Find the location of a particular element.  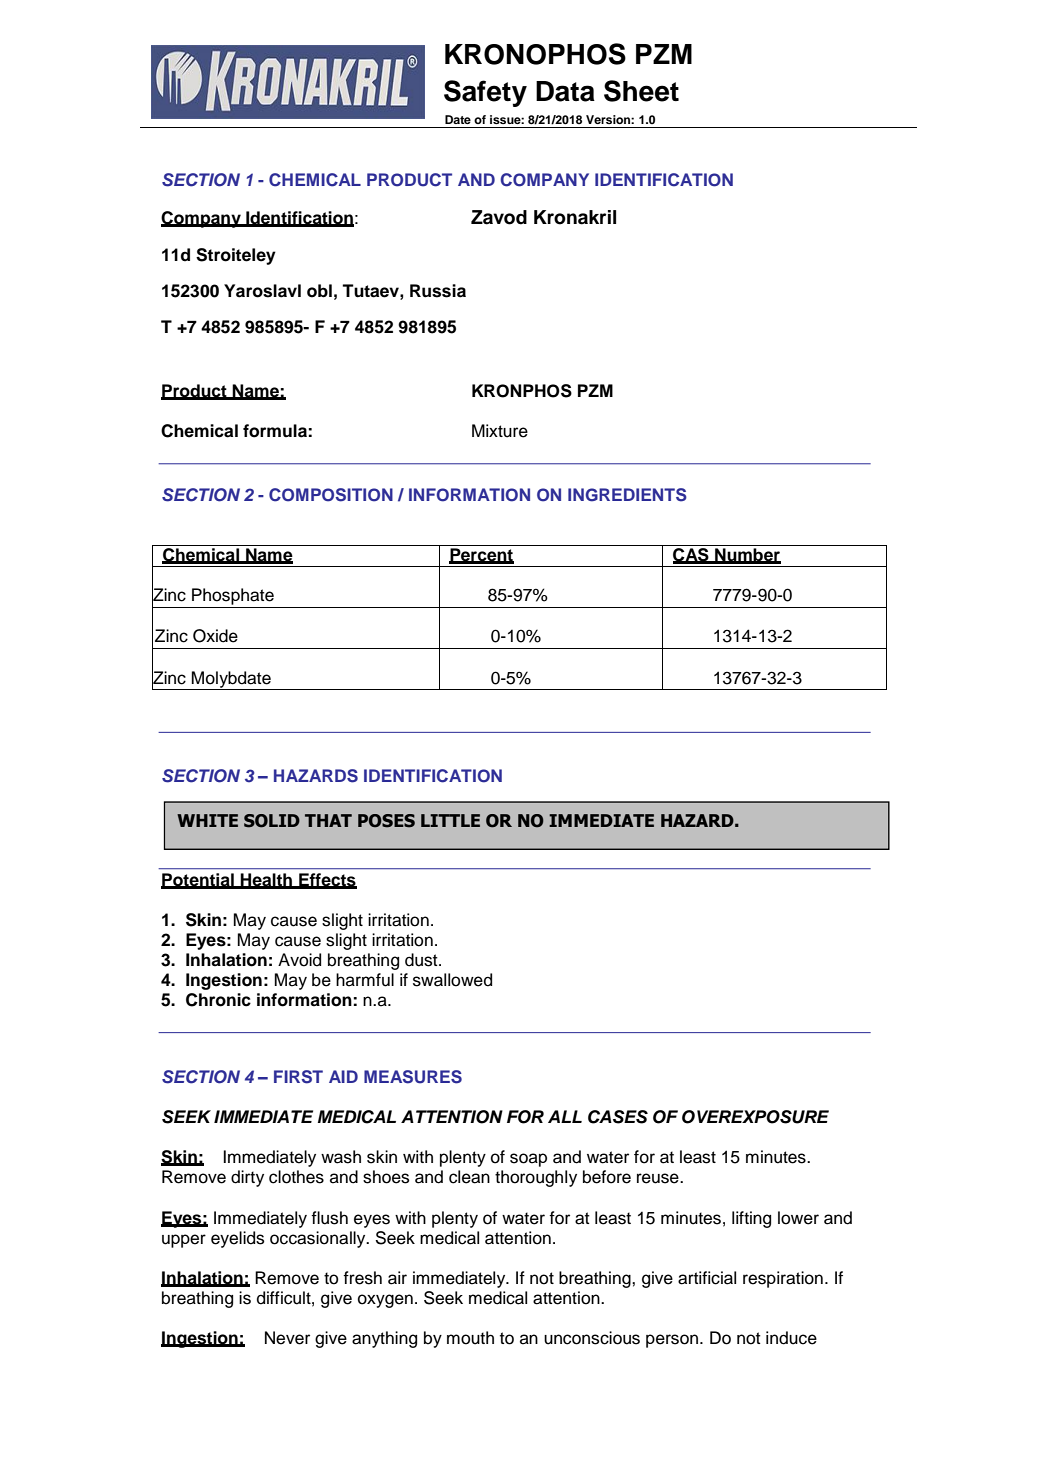

Safety is located at coordinates (485, 93).
